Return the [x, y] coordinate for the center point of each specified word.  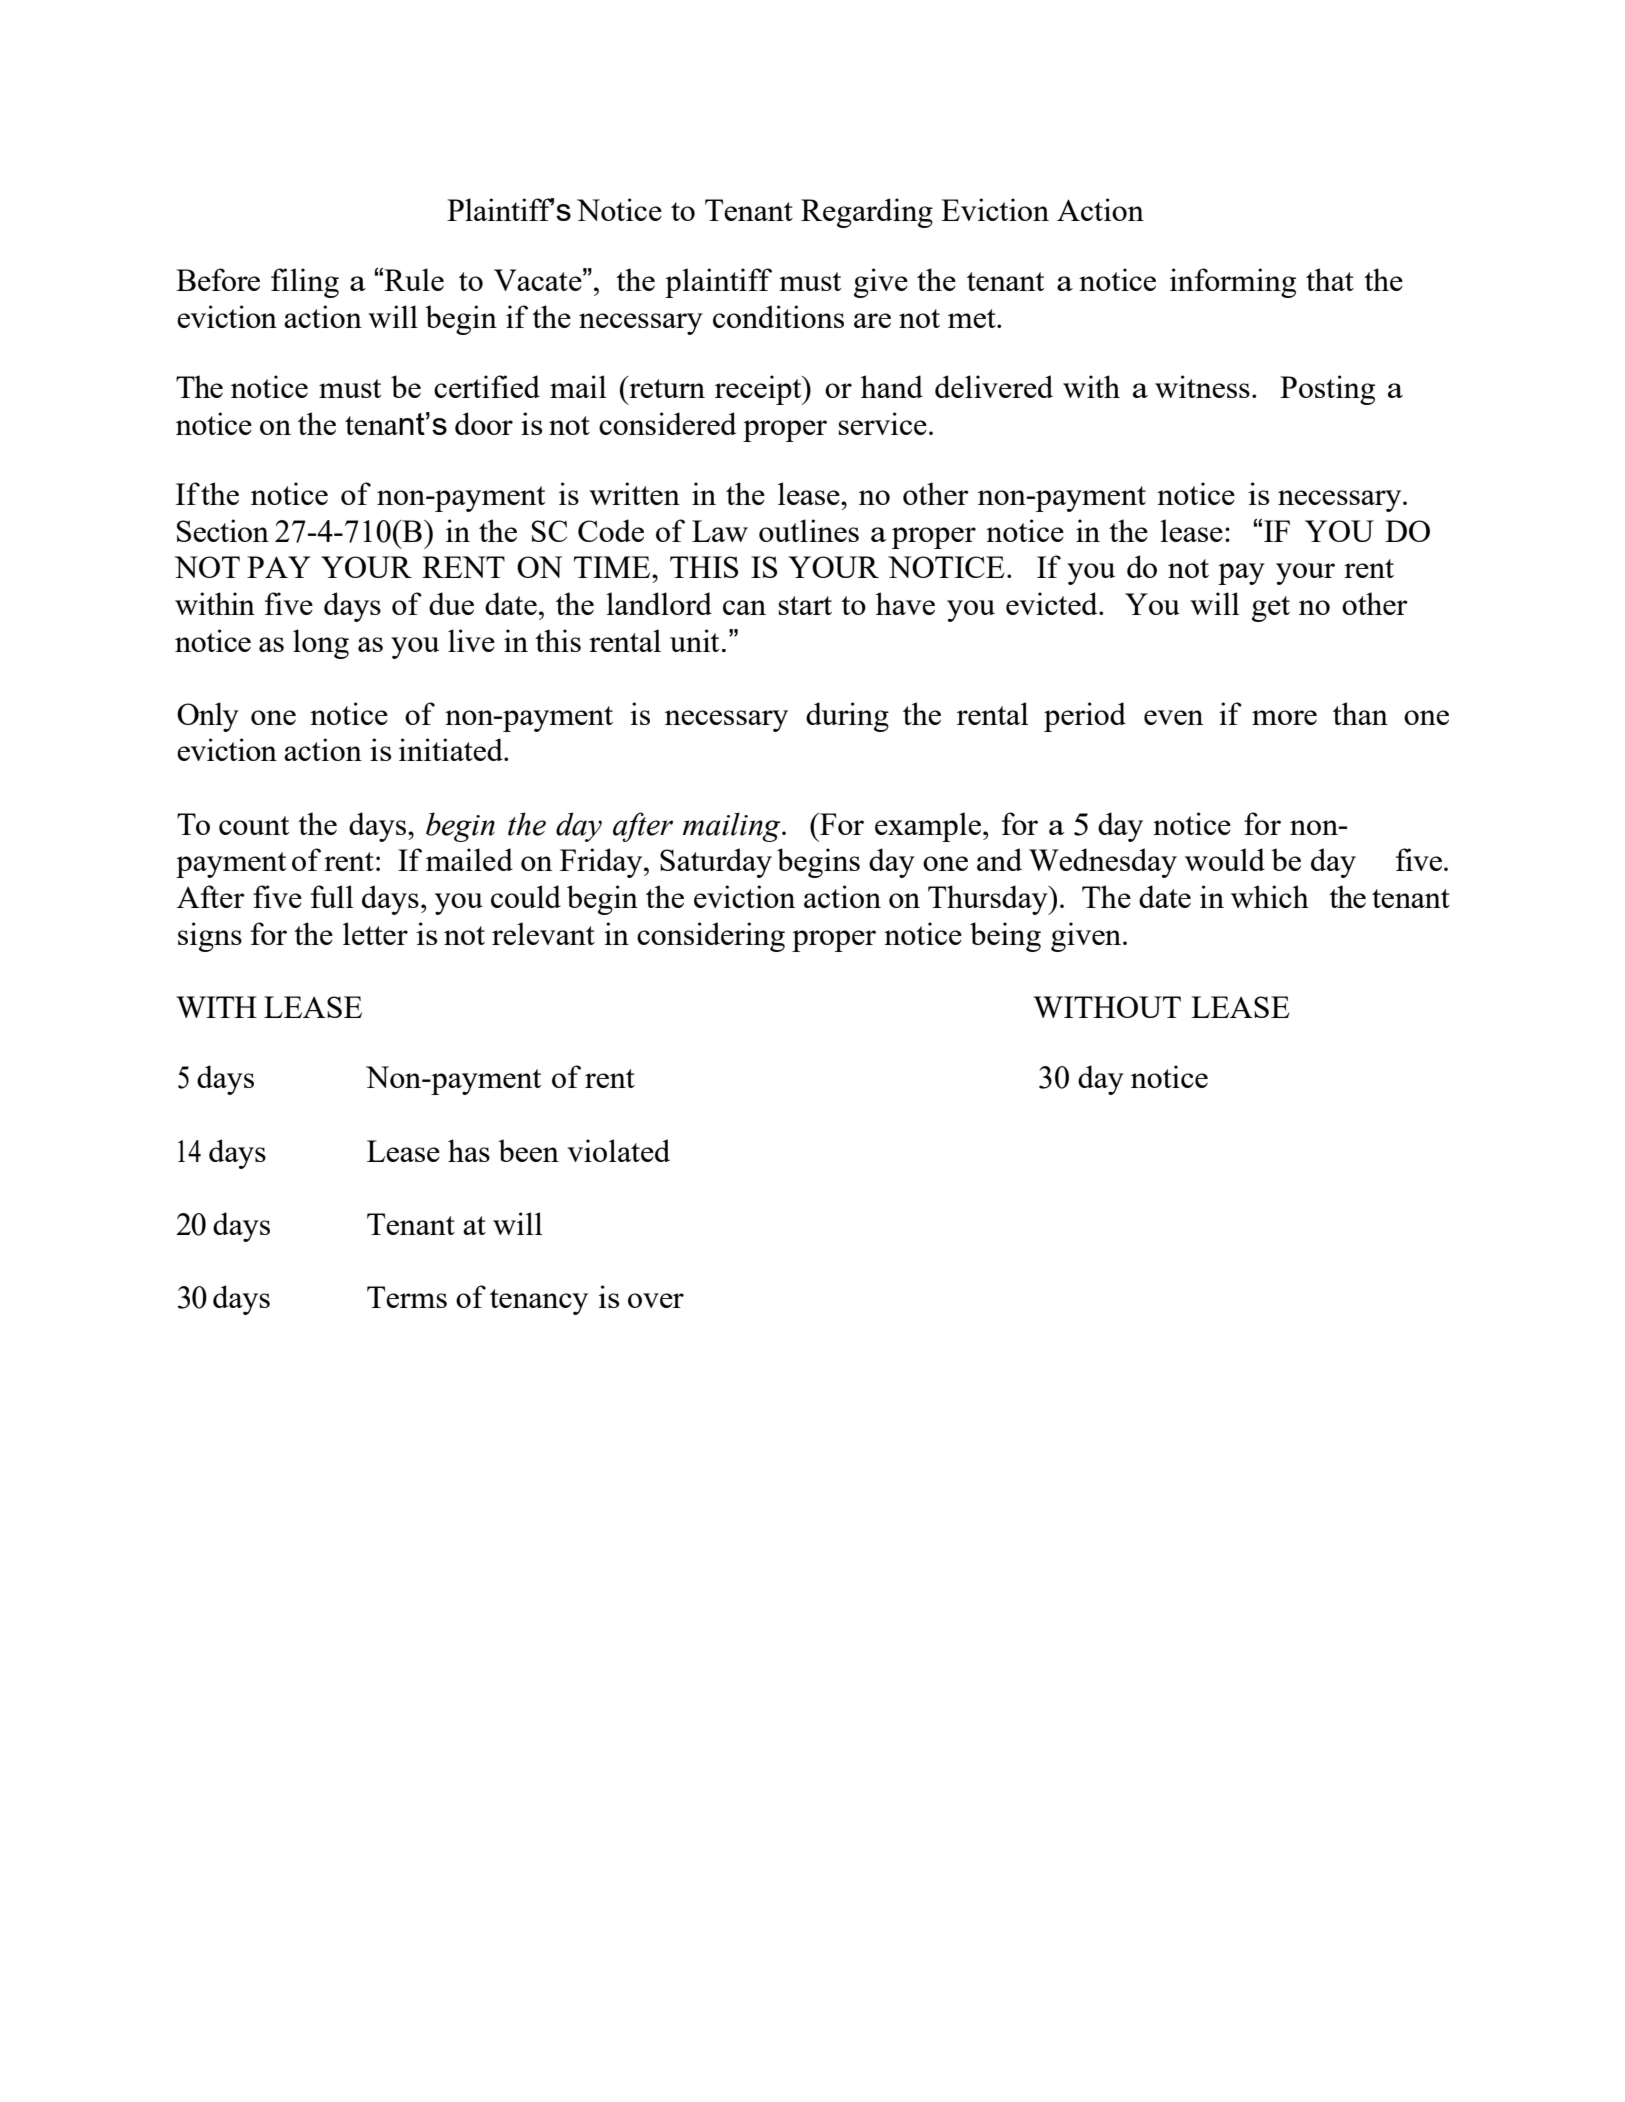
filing [305, 283]
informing [1233, 283]
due [451, 603]
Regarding [867, 213]
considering [711, 937]
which [1270, 896]
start [805, 605]
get [1271, 609]
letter [375, 933]
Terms [407, 1297]
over [656, 1300]
